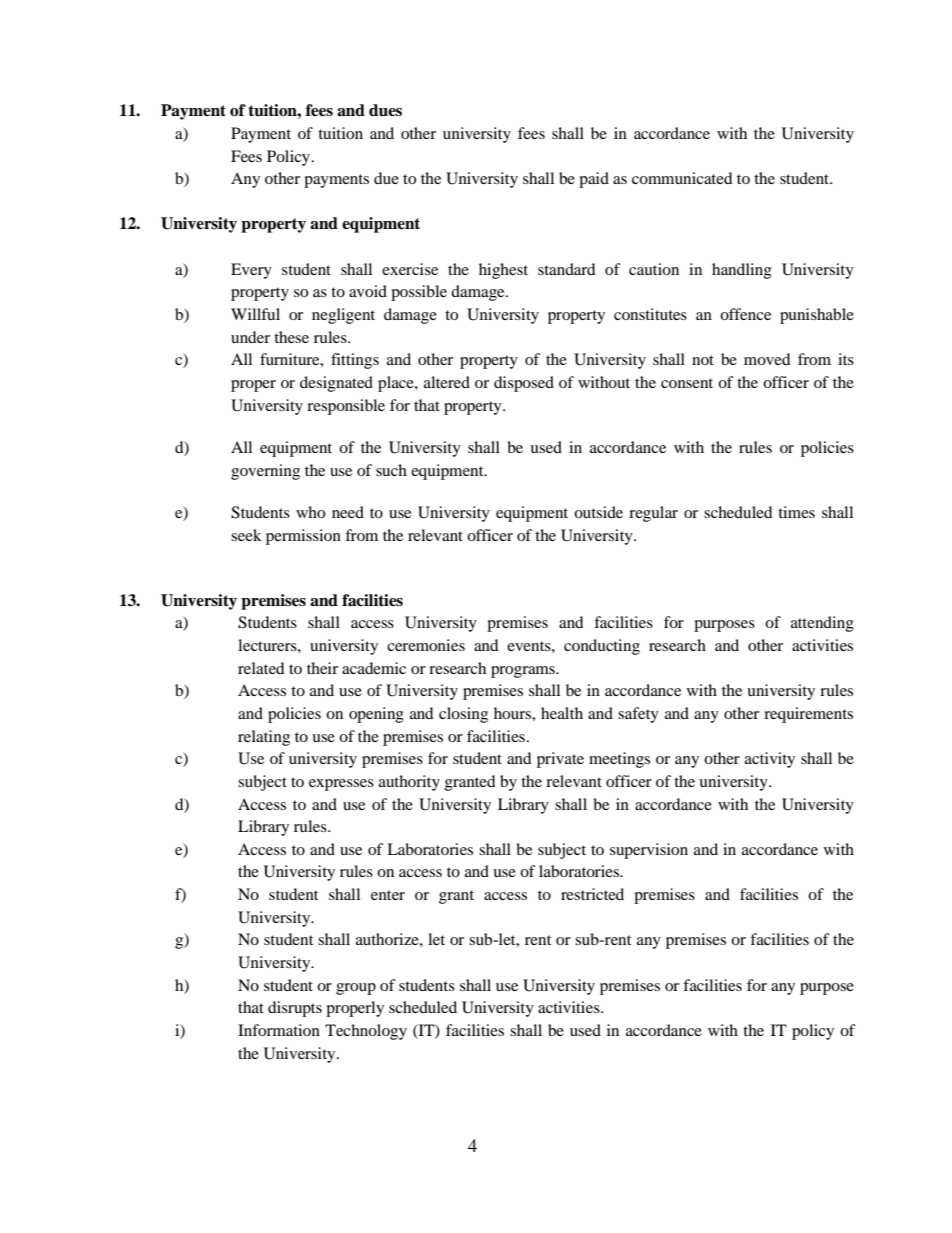  I want to click on supervision, so click(649, 851).
